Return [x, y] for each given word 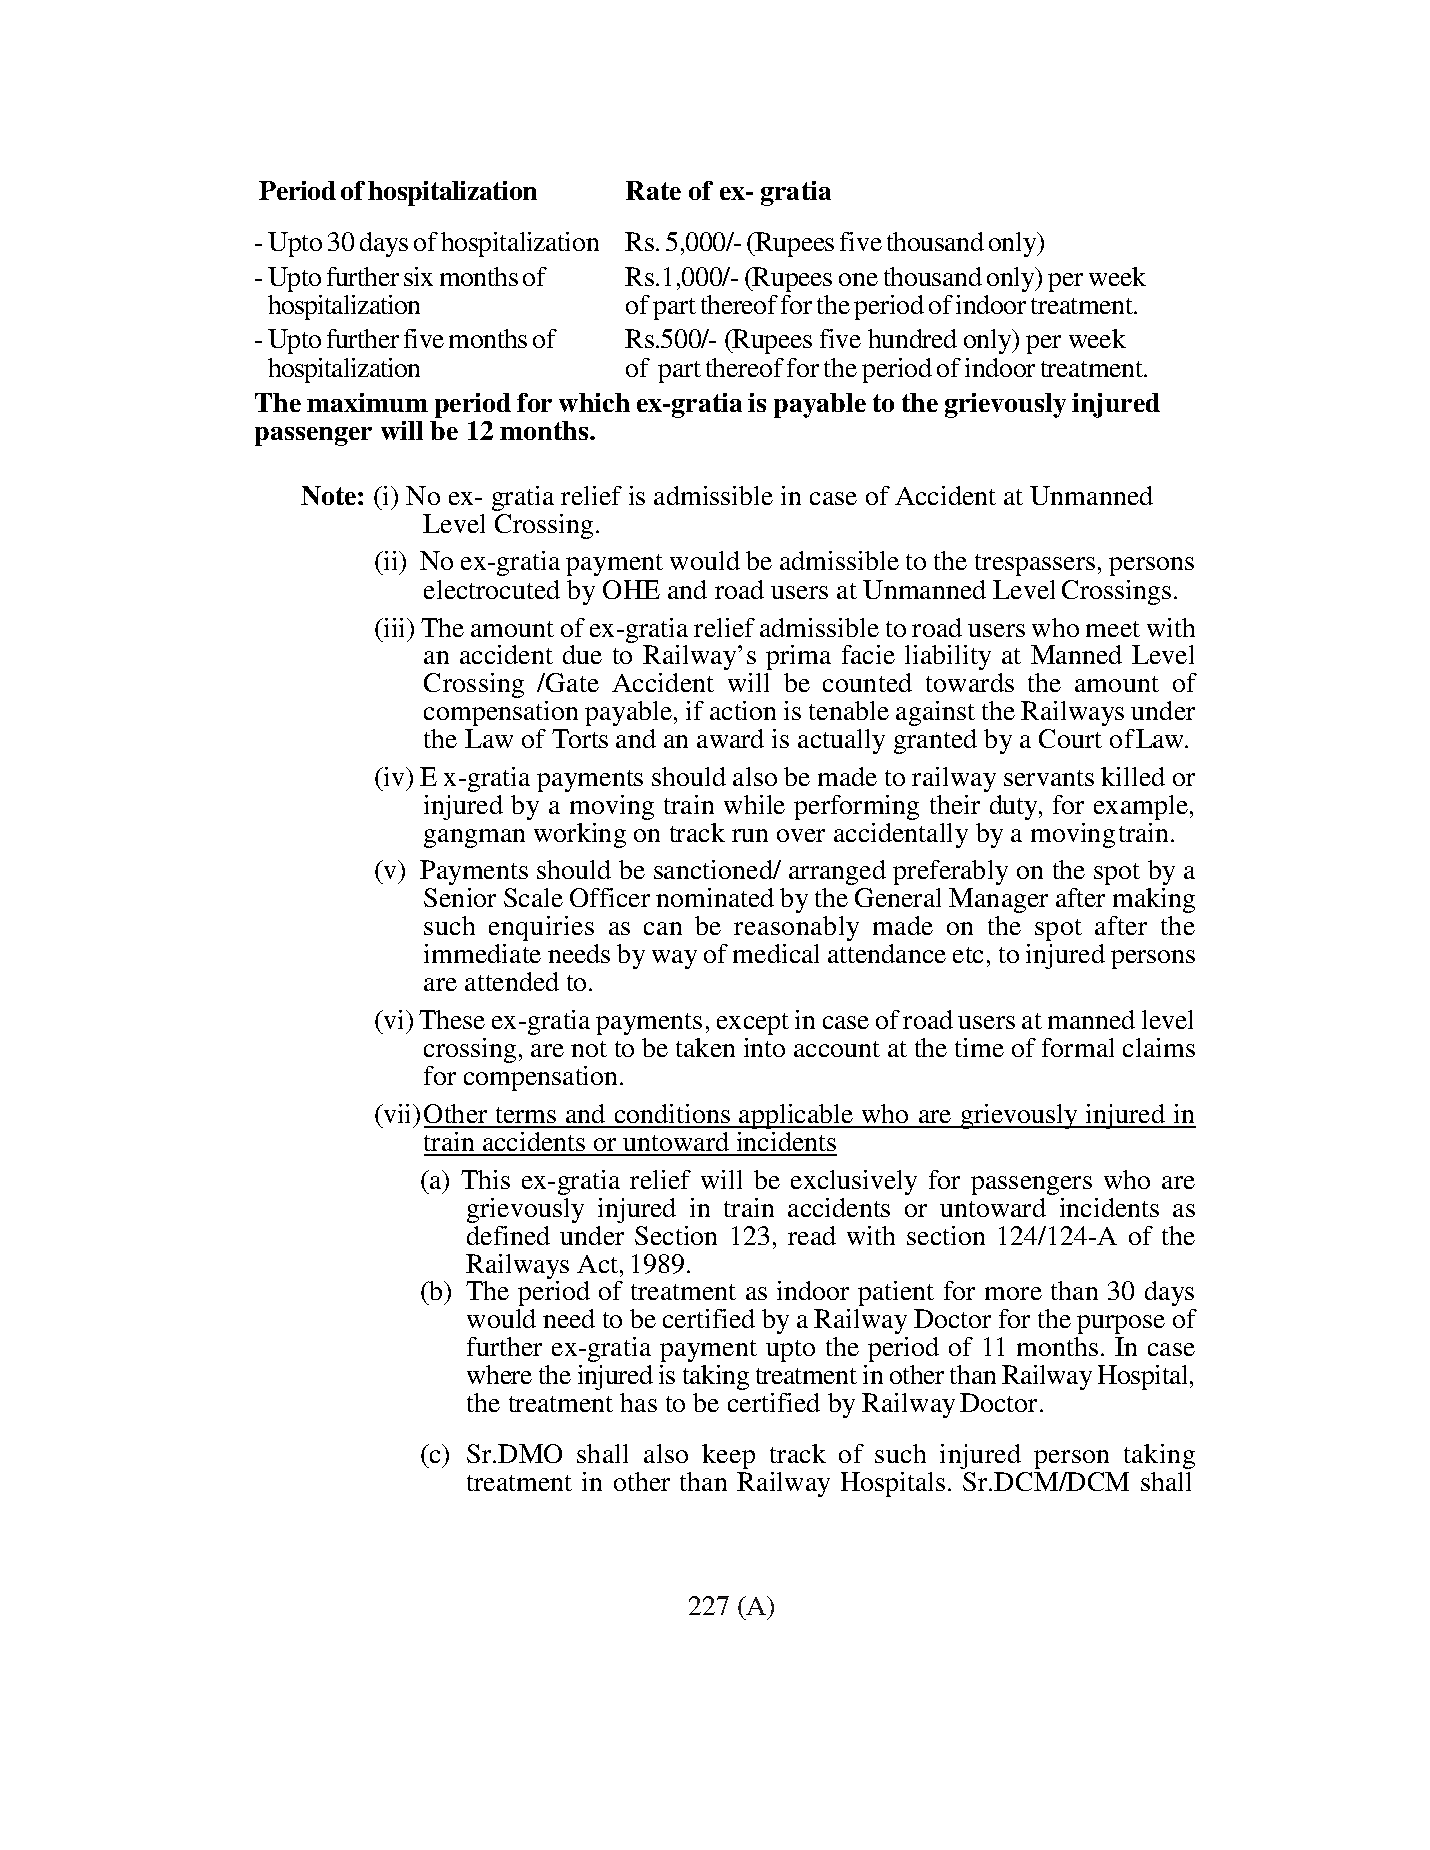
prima [798, 657]
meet [1113, 629]
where [499, 1374]
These [452, 1019]
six [418, 276]
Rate [653, 190]
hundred [912, 338]
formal [1078, 1047]
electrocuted [492, 589]
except [753, 1024]
